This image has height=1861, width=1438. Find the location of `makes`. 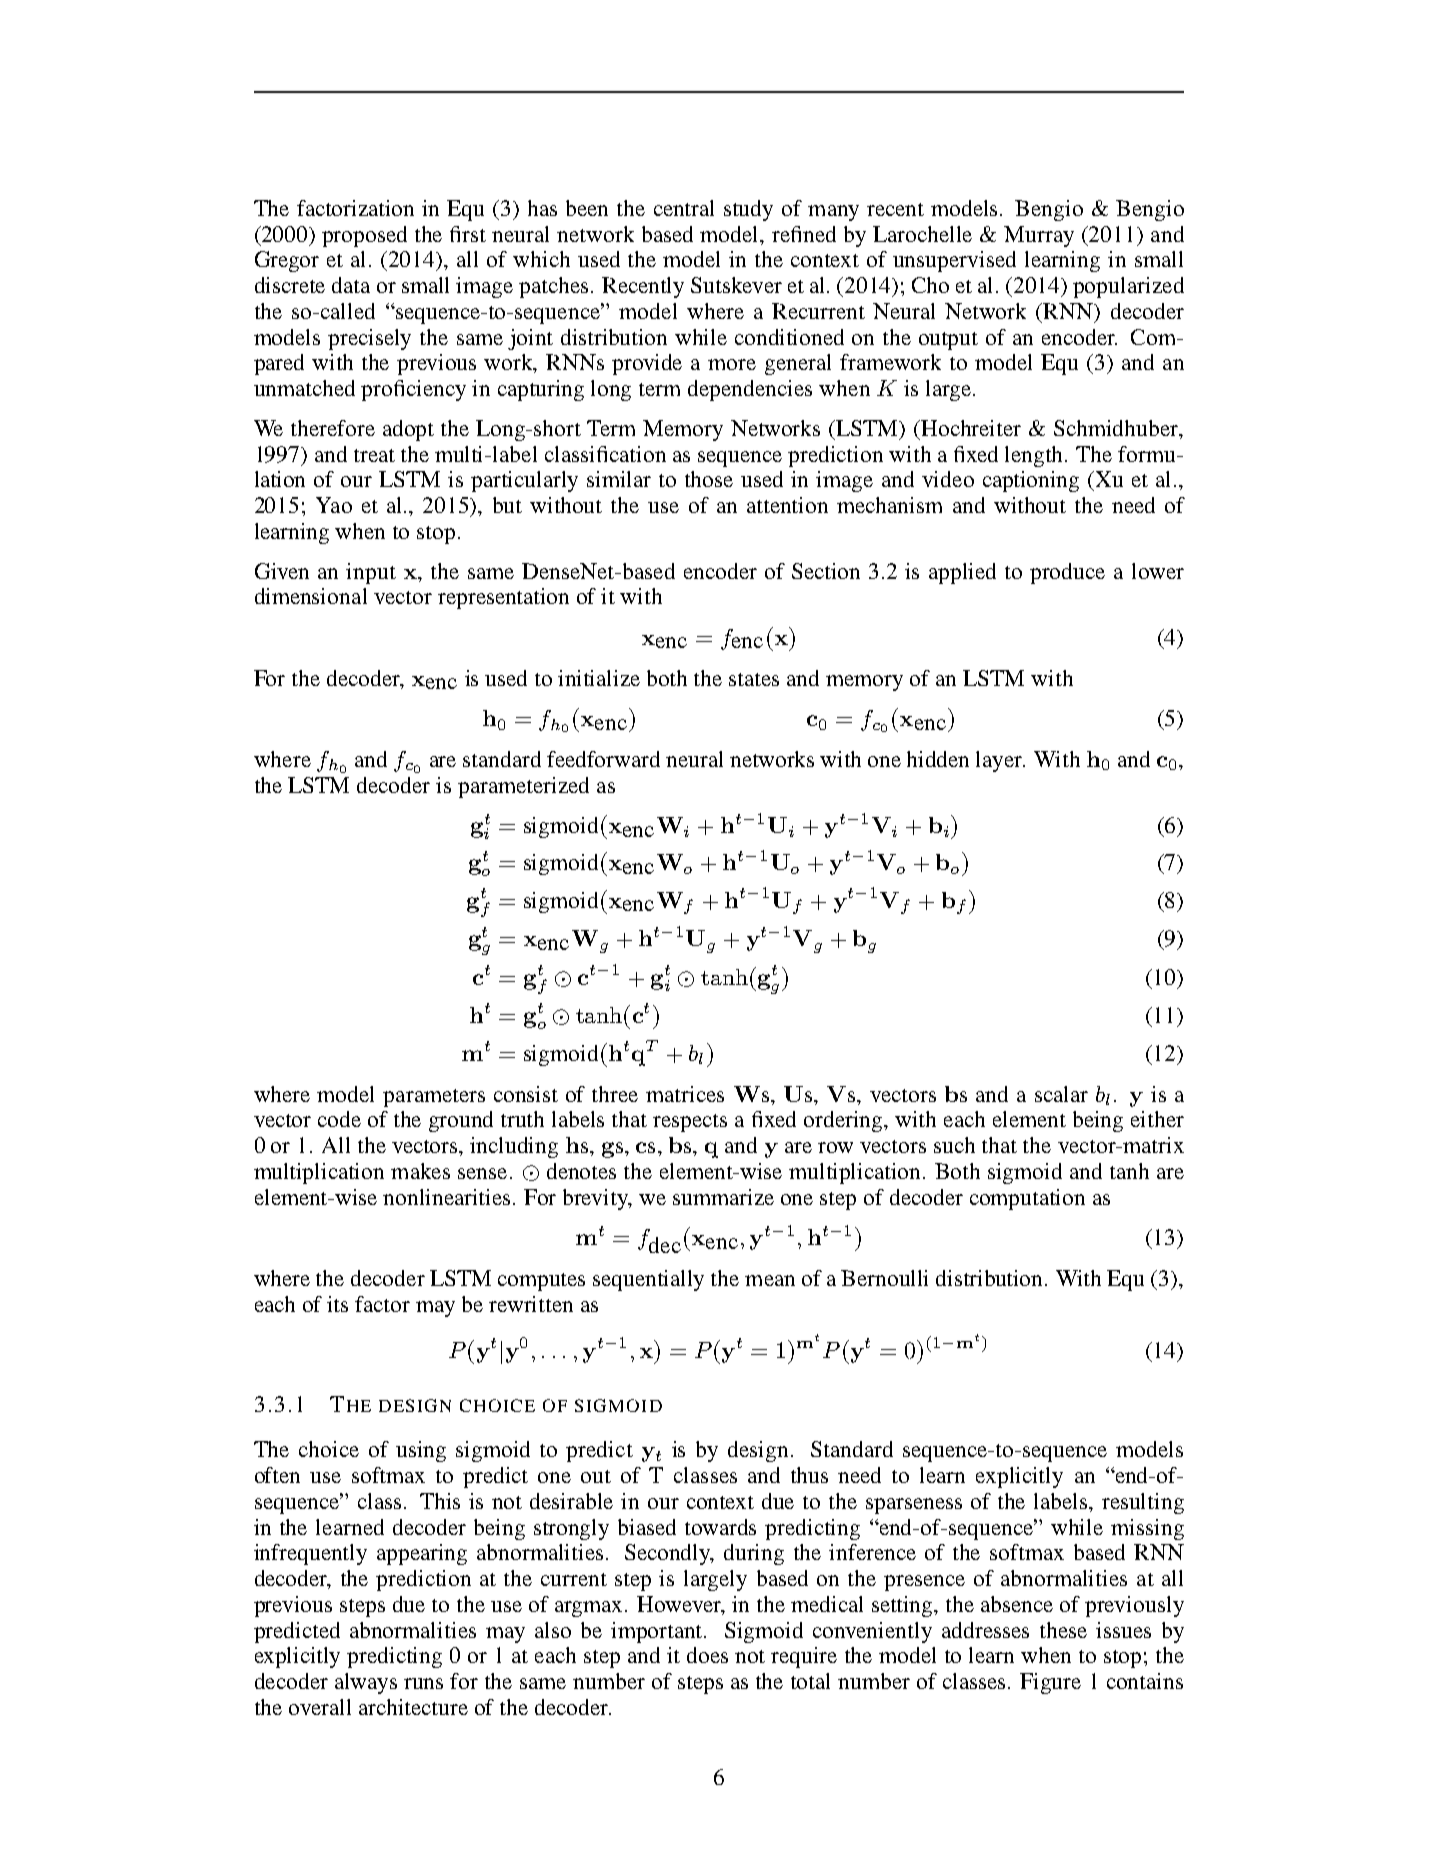

makes is located at coordinates (420, 1171).
